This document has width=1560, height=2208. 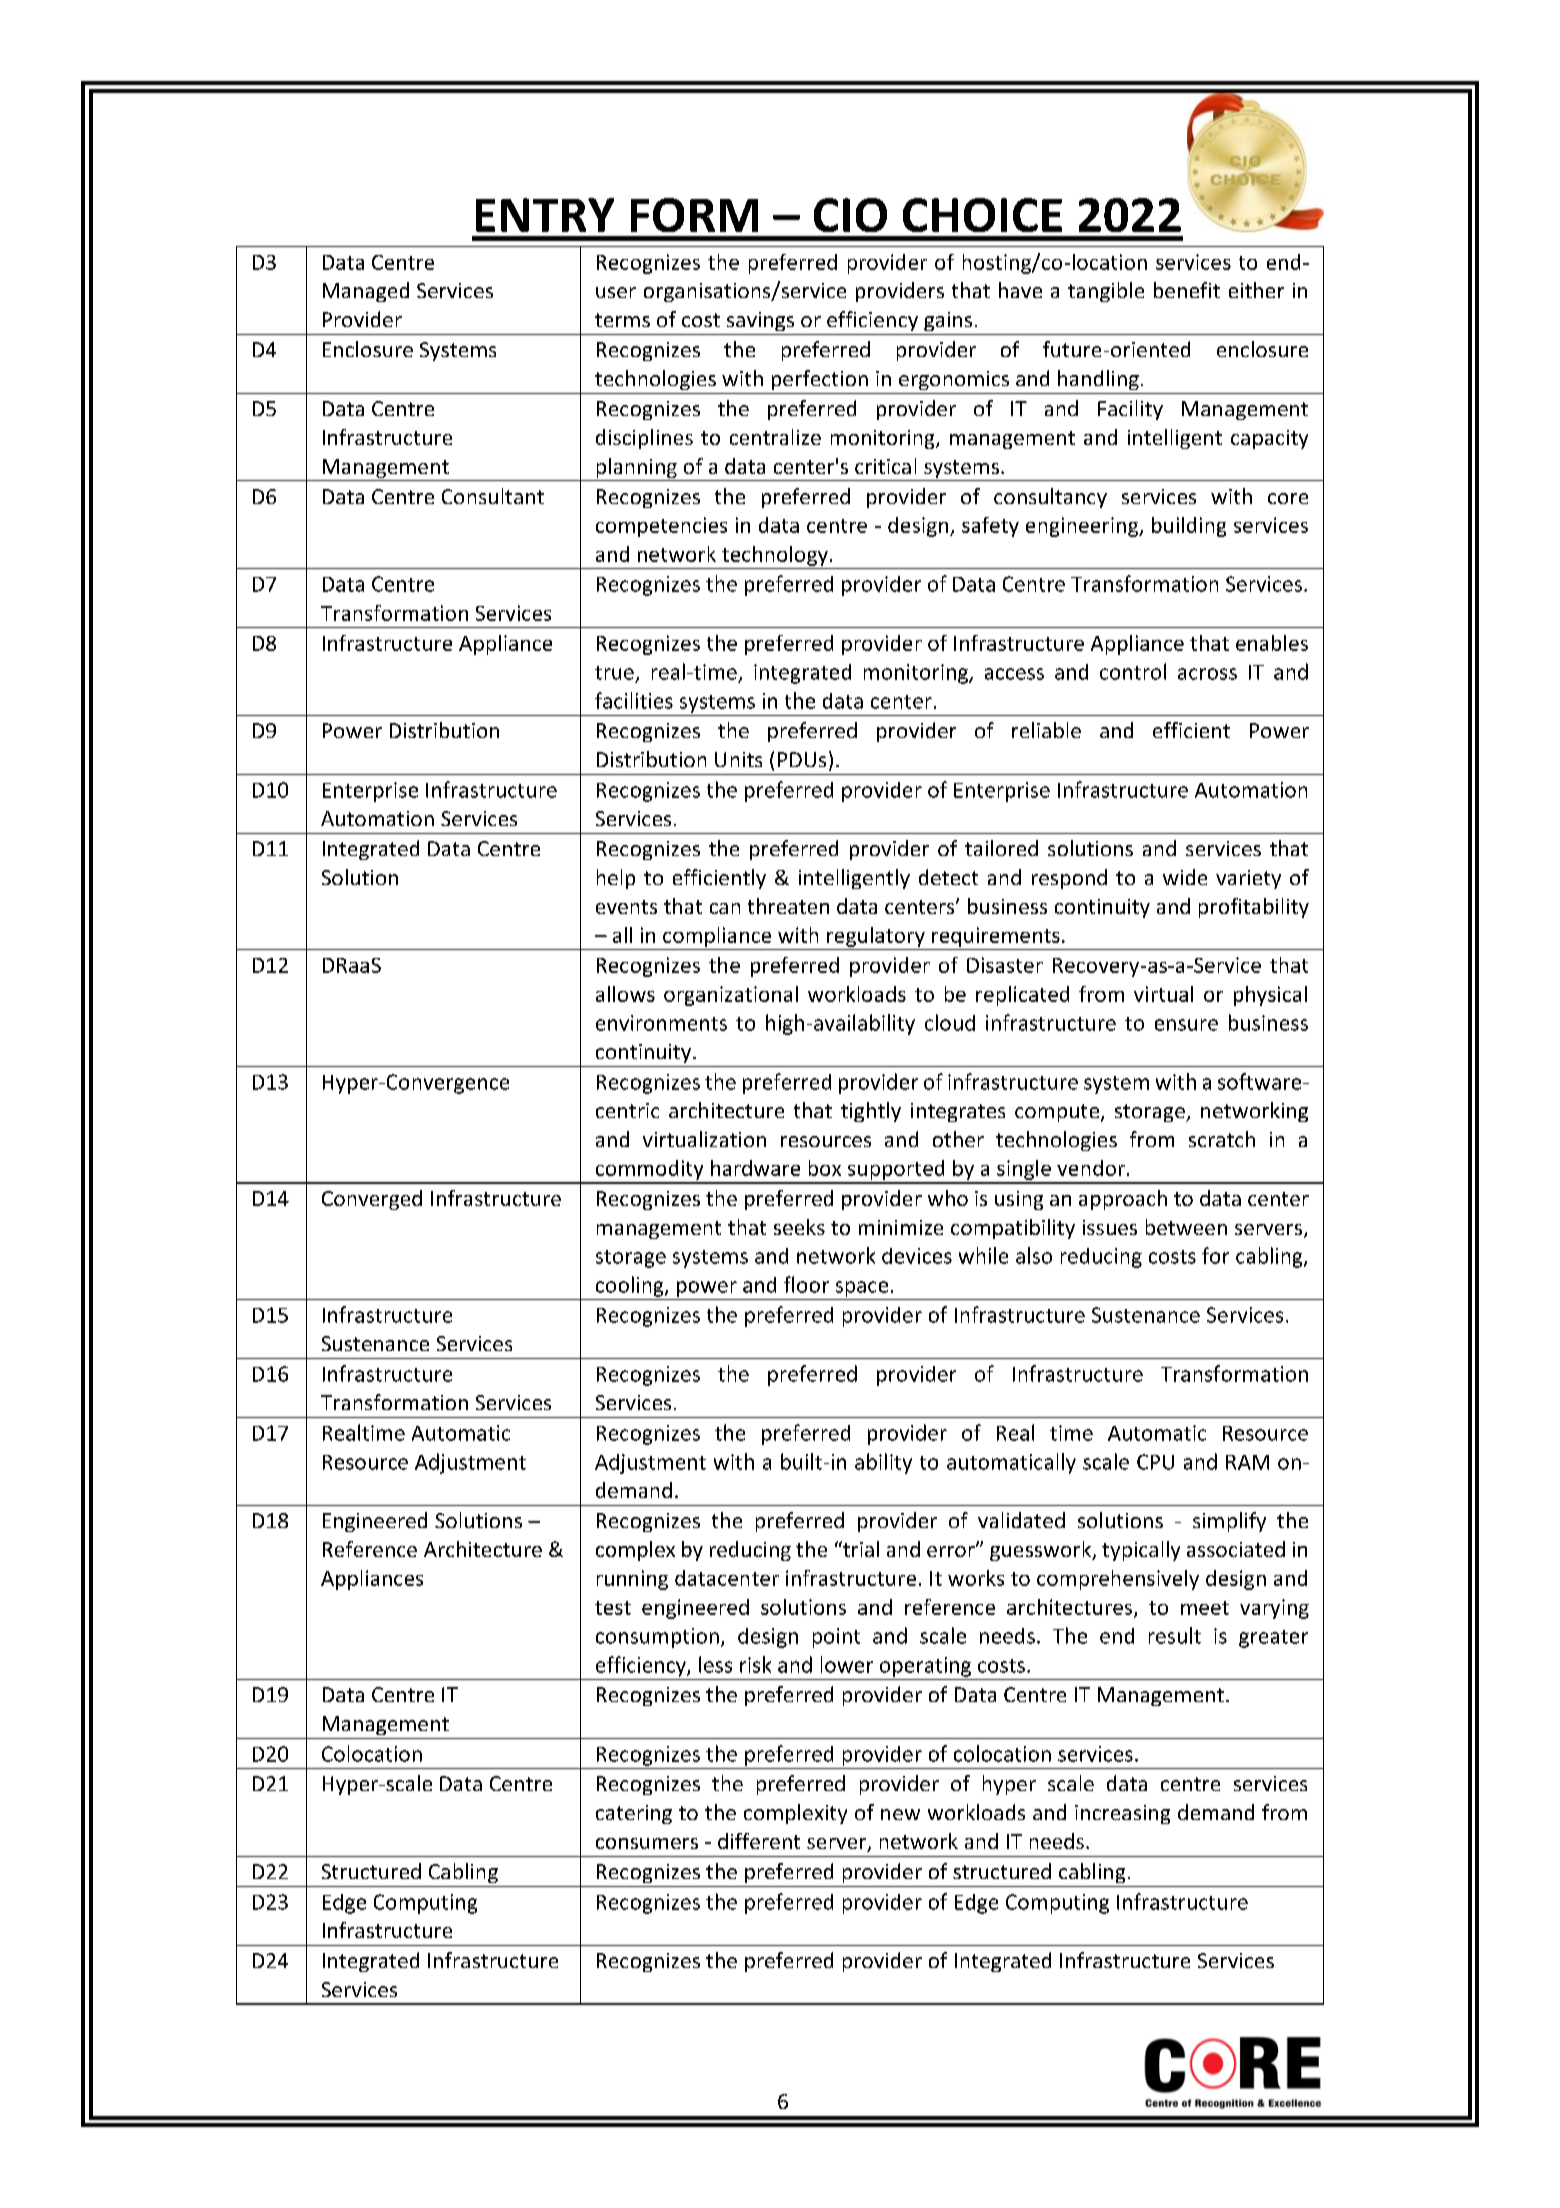 What do you see at coordinates (900, 1814) in the document?
I see `new` at bounding box center [900, 1814].
